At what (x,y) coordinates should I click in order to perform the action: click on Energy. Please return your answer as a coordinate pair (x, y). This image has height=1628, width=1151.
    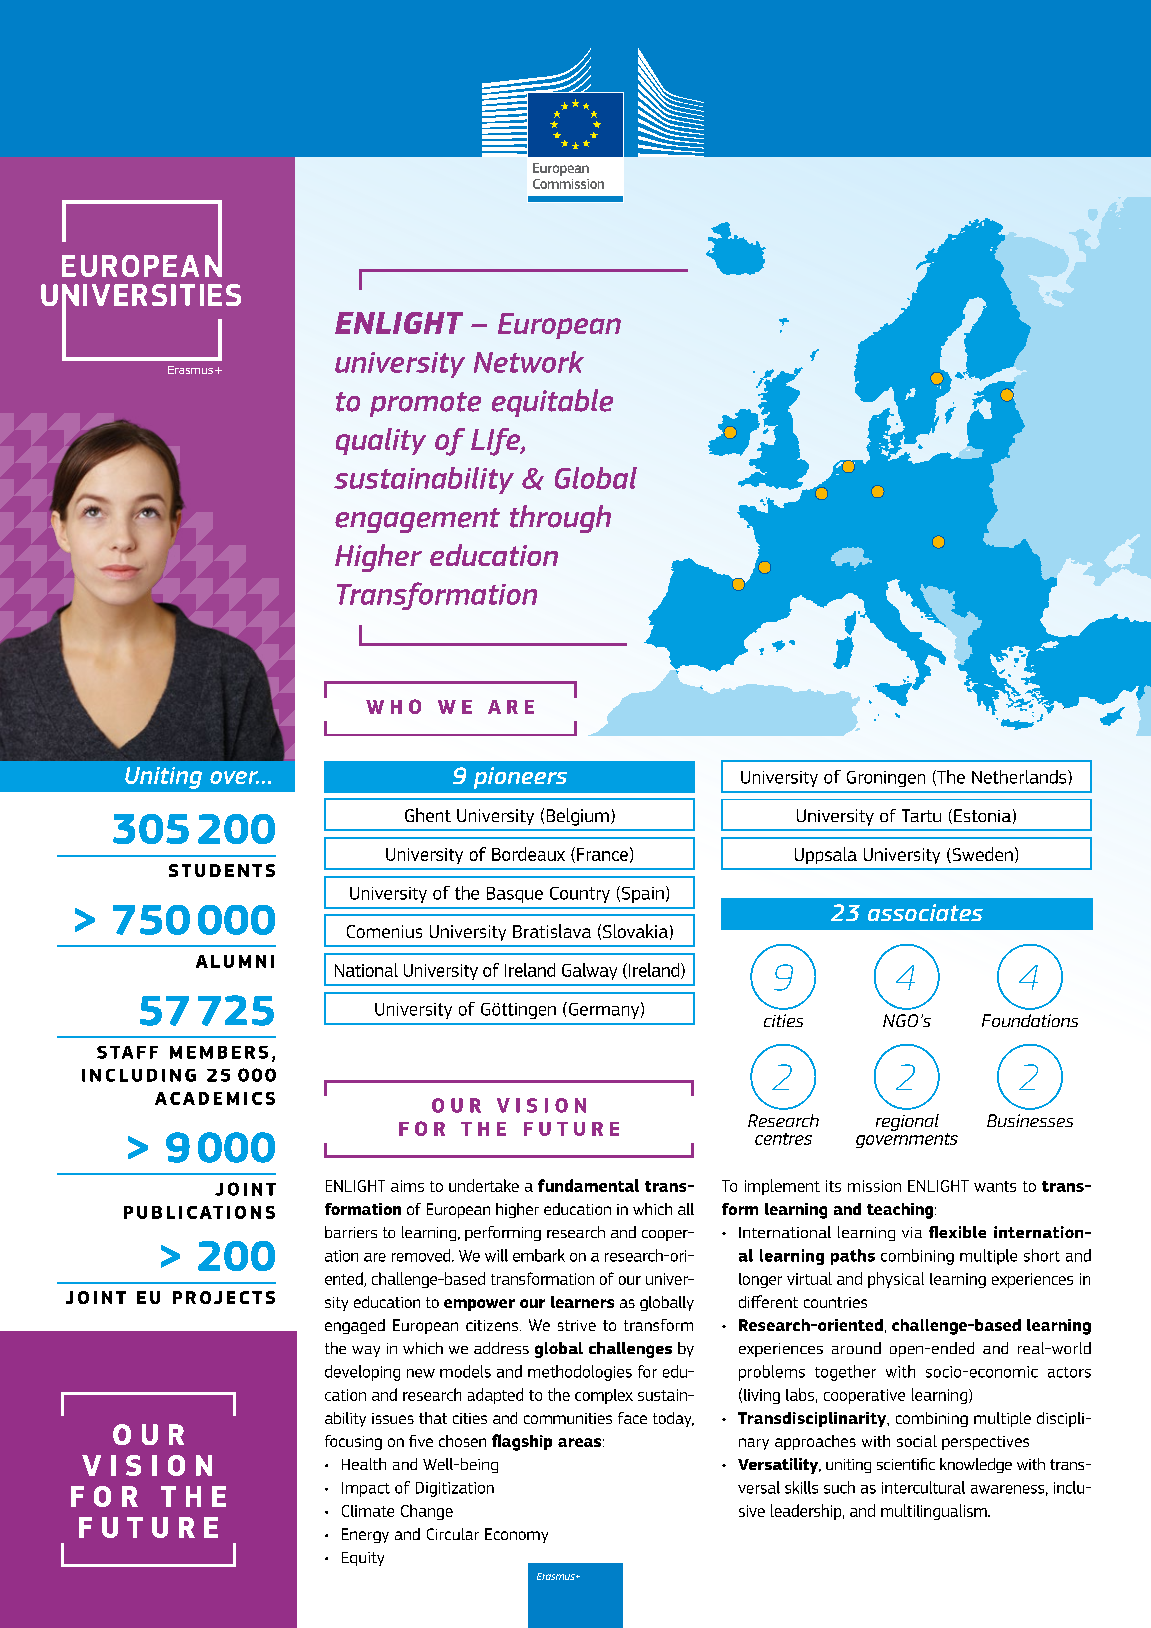
    Looking at the image, I should click on (365, 1535).
